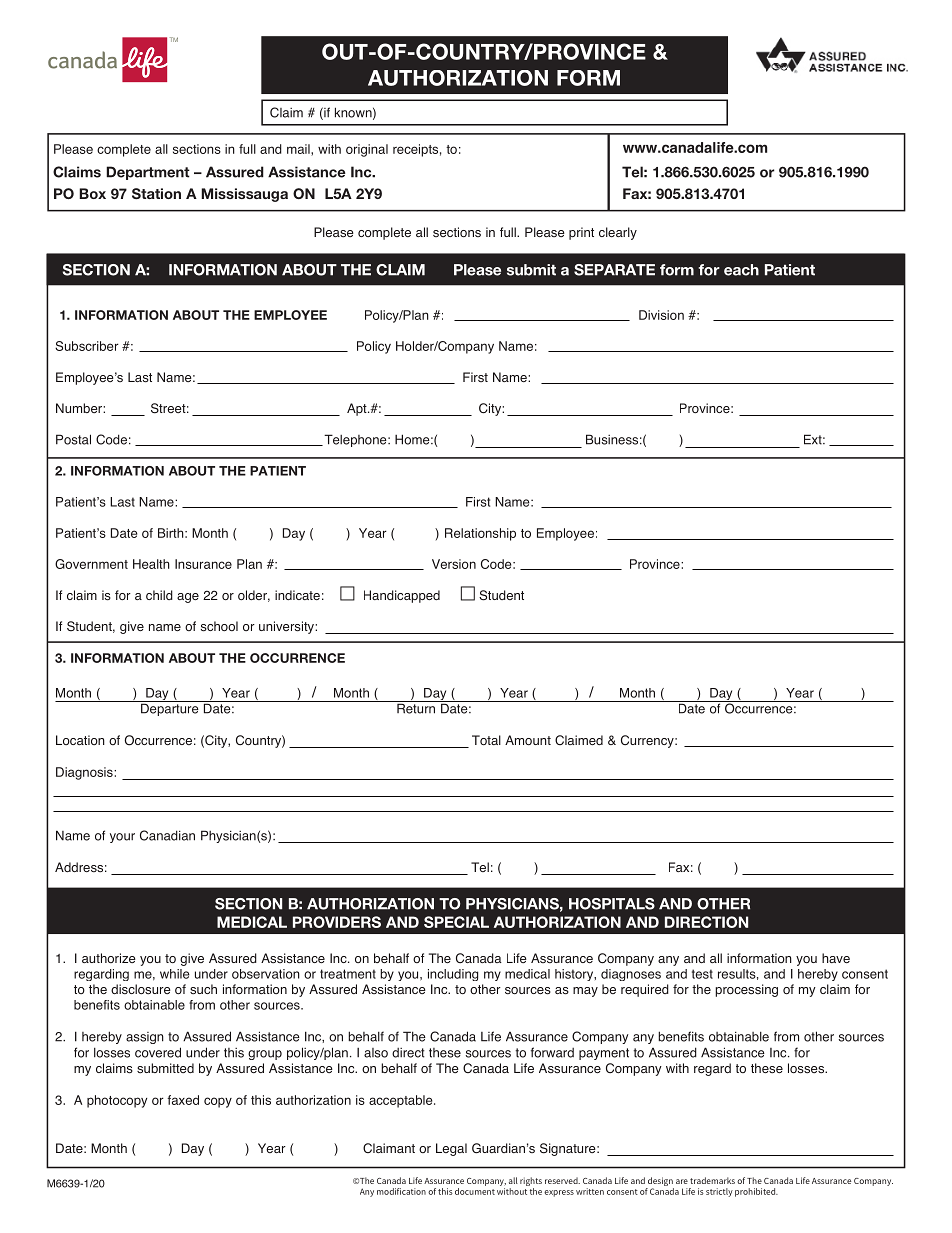  What do you see at coordinates (156, 193) in the screenshot?
I see `Station` at bounding box center [156, 193].
